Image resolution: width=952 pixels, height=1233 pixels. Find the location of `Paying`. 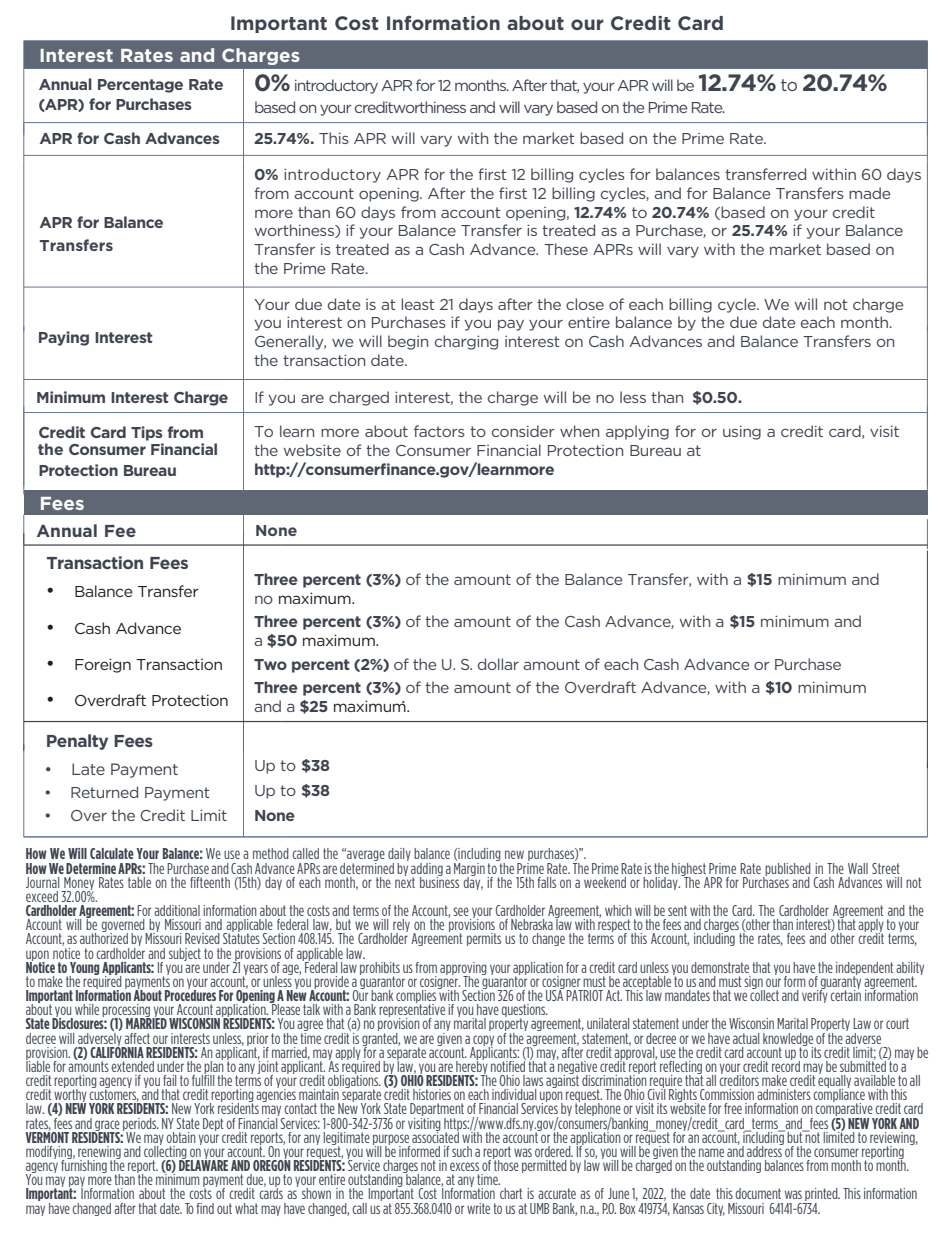

Paying is located at coordinates (64, 338).
